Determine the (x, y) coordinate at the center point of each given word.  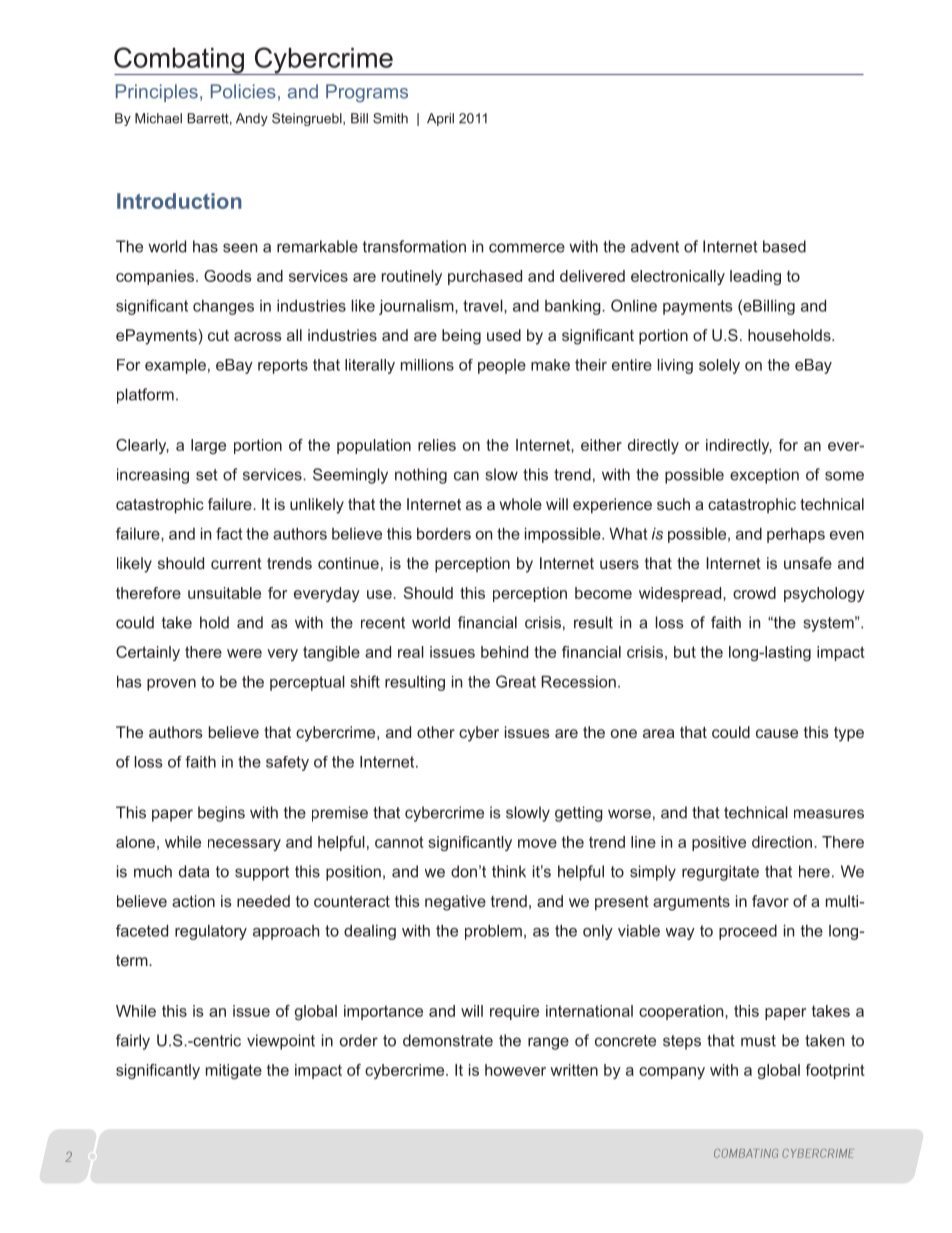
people (502, 366)
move (537, 843)
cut (218, 335)
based (784, 246)
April (440, 119)
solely (719, 366)
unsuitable (224, 593)
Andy (252, 119)
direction (782, 842)
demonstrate (448, 1040)
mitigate (234, 1071)
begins (221, 814)
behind (504, 652)
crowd (754, 593)
